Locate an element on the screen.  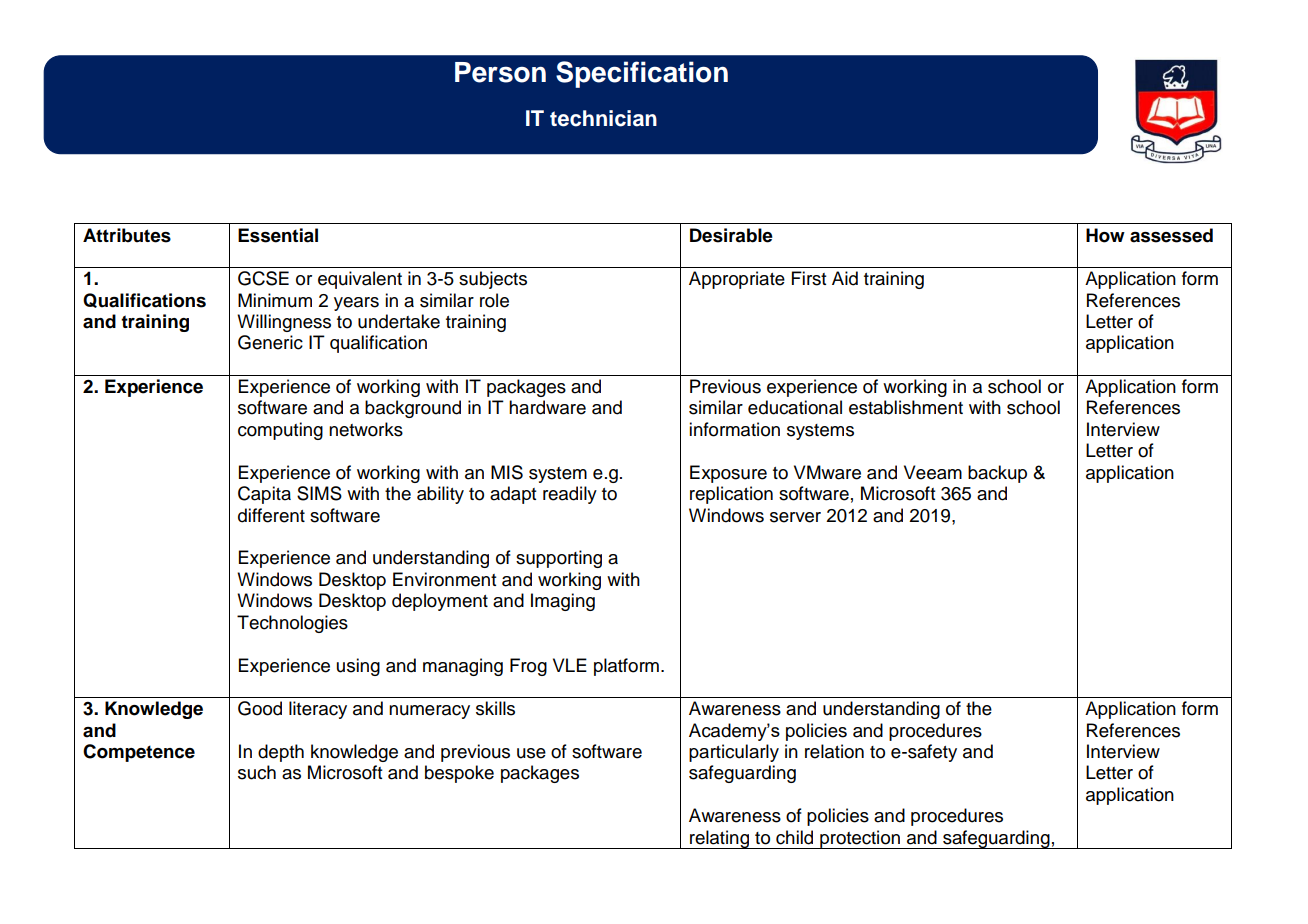
backup is located at coordinates (997, 474).
